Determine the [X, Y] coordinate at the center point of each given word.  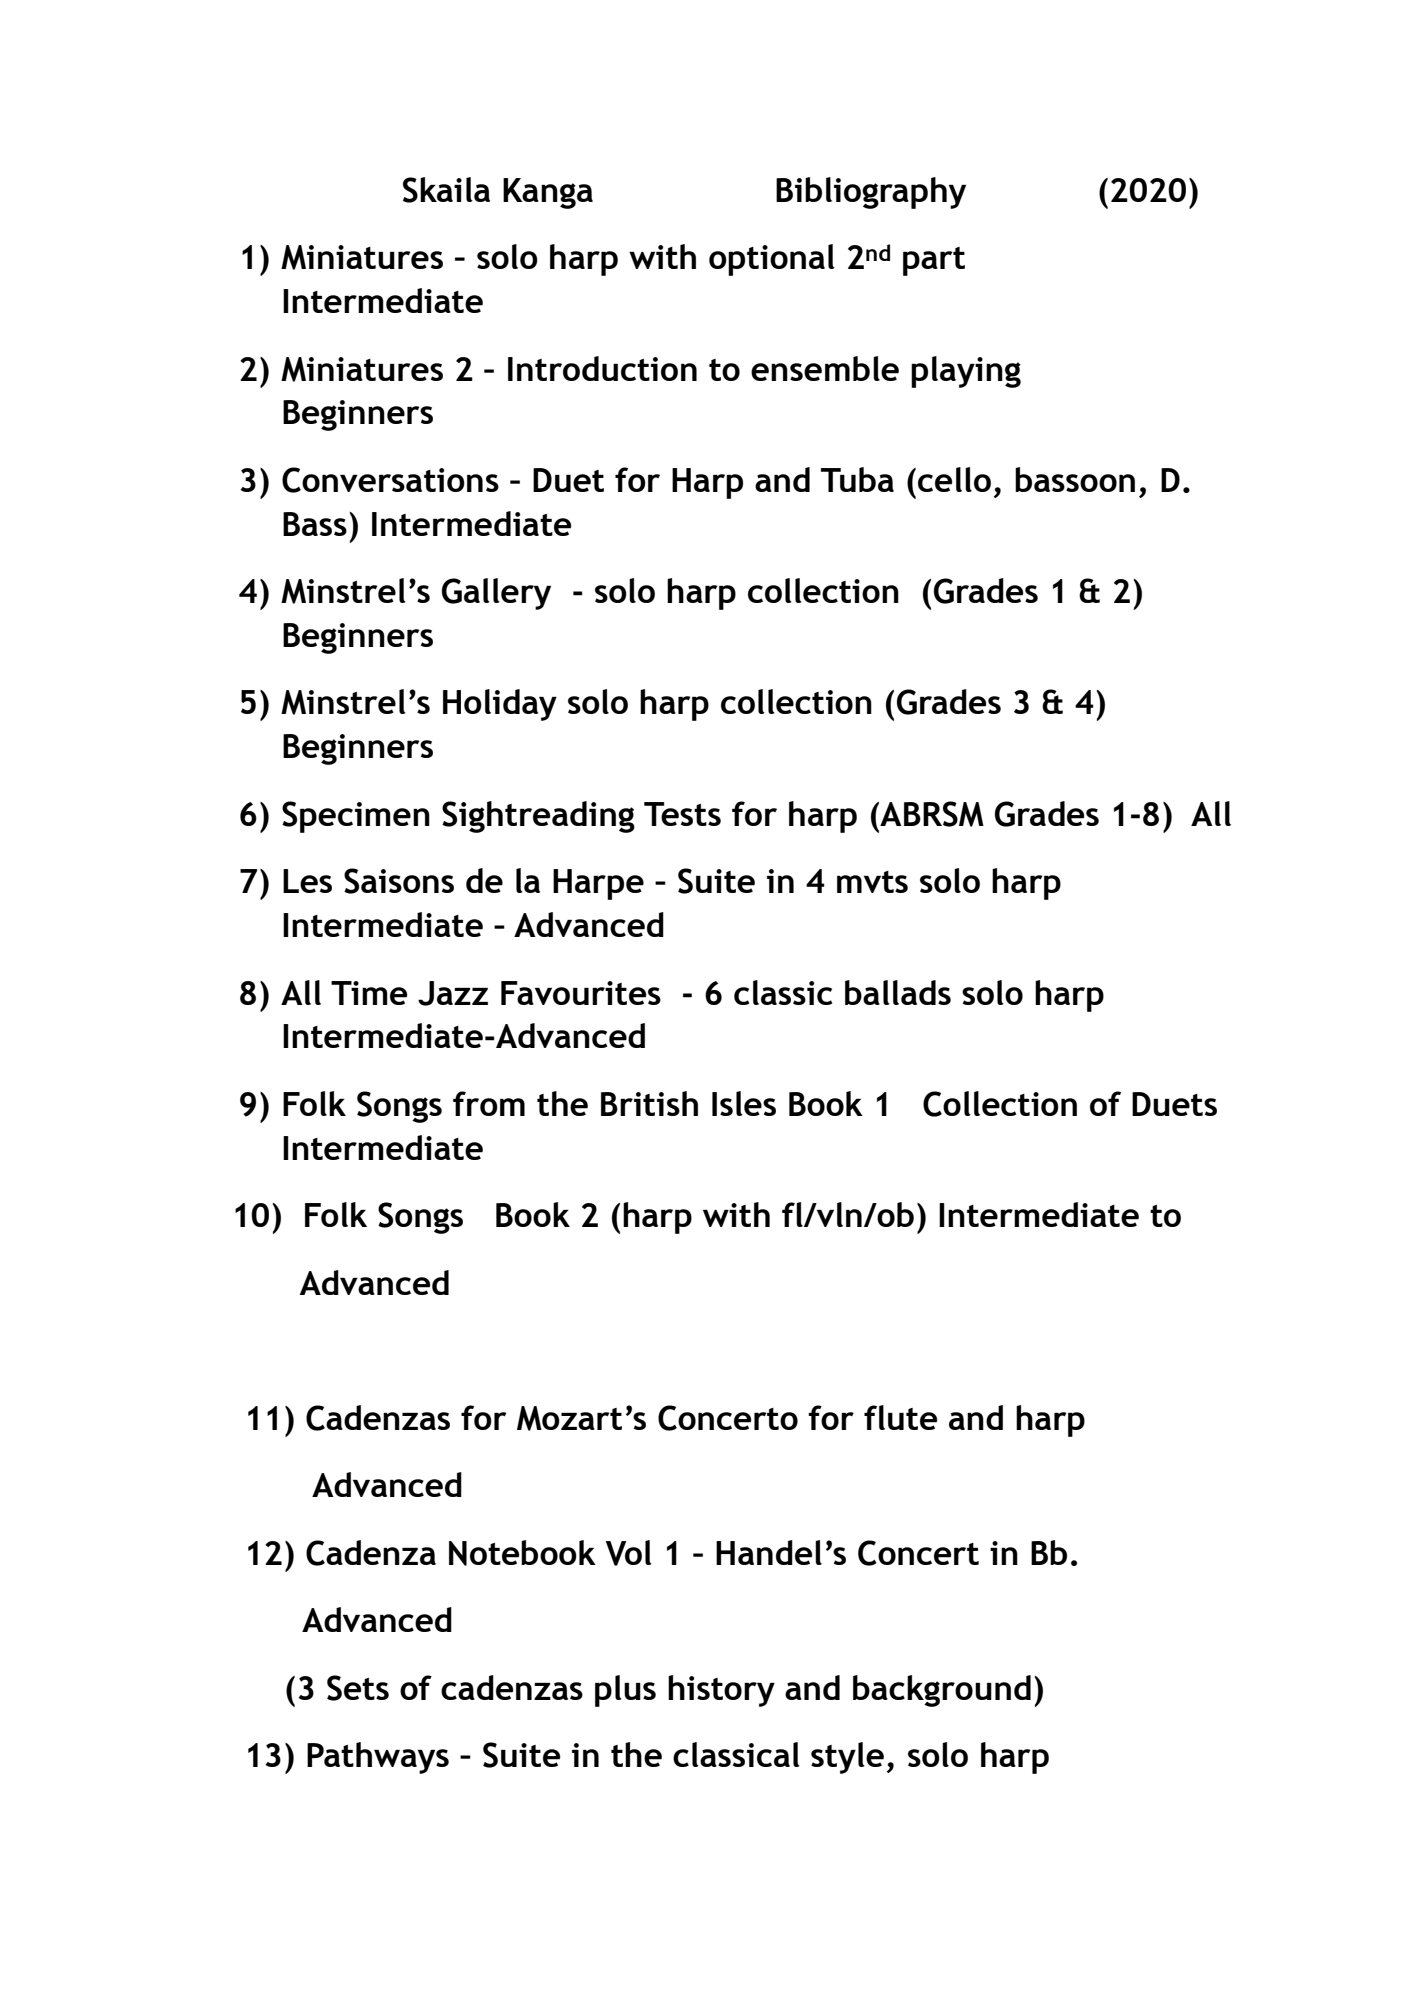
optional [772, 260]
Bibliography [871, 193]
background [942, 1691]
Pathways [378, 1758]
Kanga [548, 193]
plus [625, 1691]
